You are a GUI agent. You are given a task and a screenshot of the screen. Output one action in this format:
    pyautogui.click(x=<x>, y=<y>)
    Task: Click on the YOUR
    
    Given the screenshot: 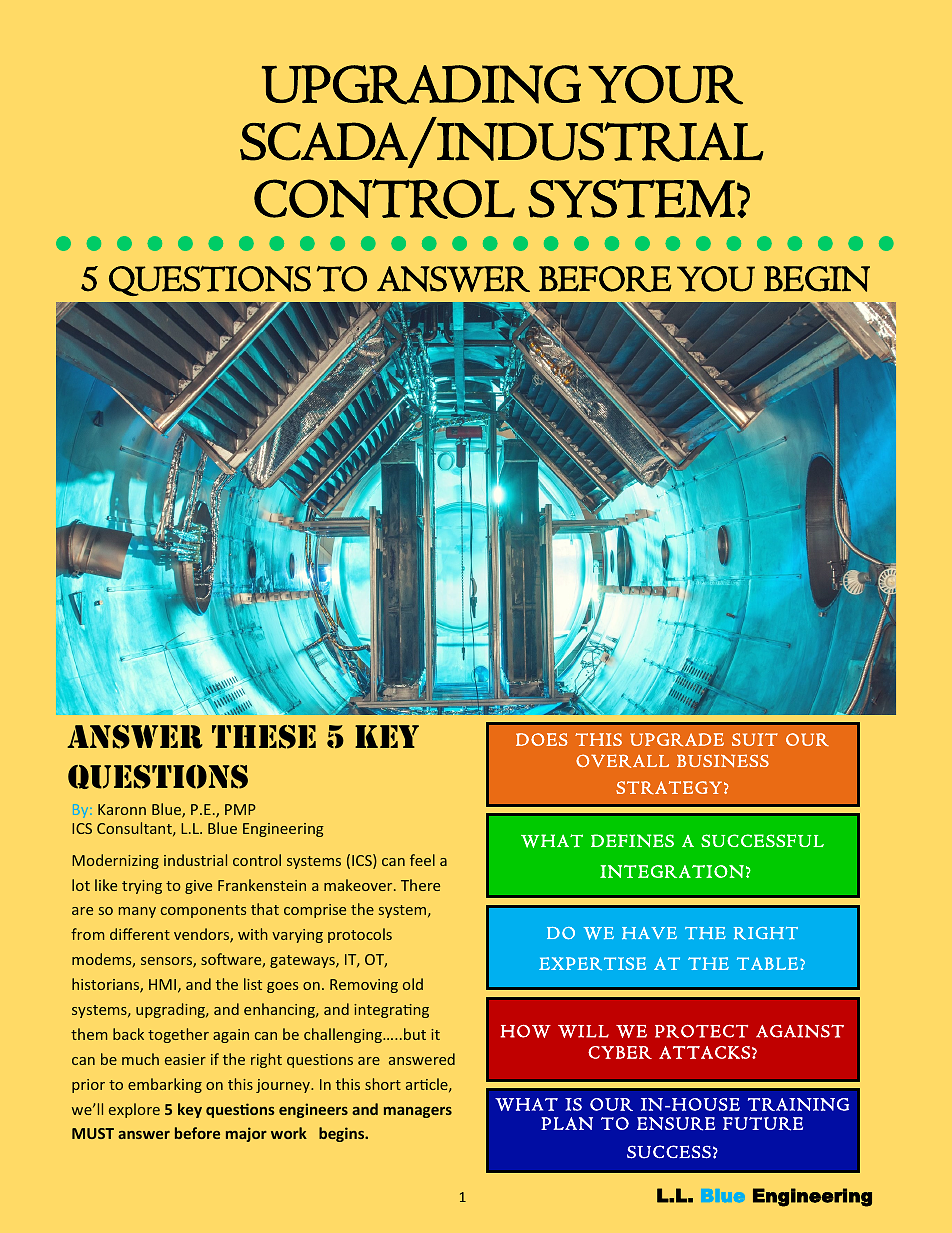 What is the action you would take?
    pyautogui.click(x=665, y=85)
